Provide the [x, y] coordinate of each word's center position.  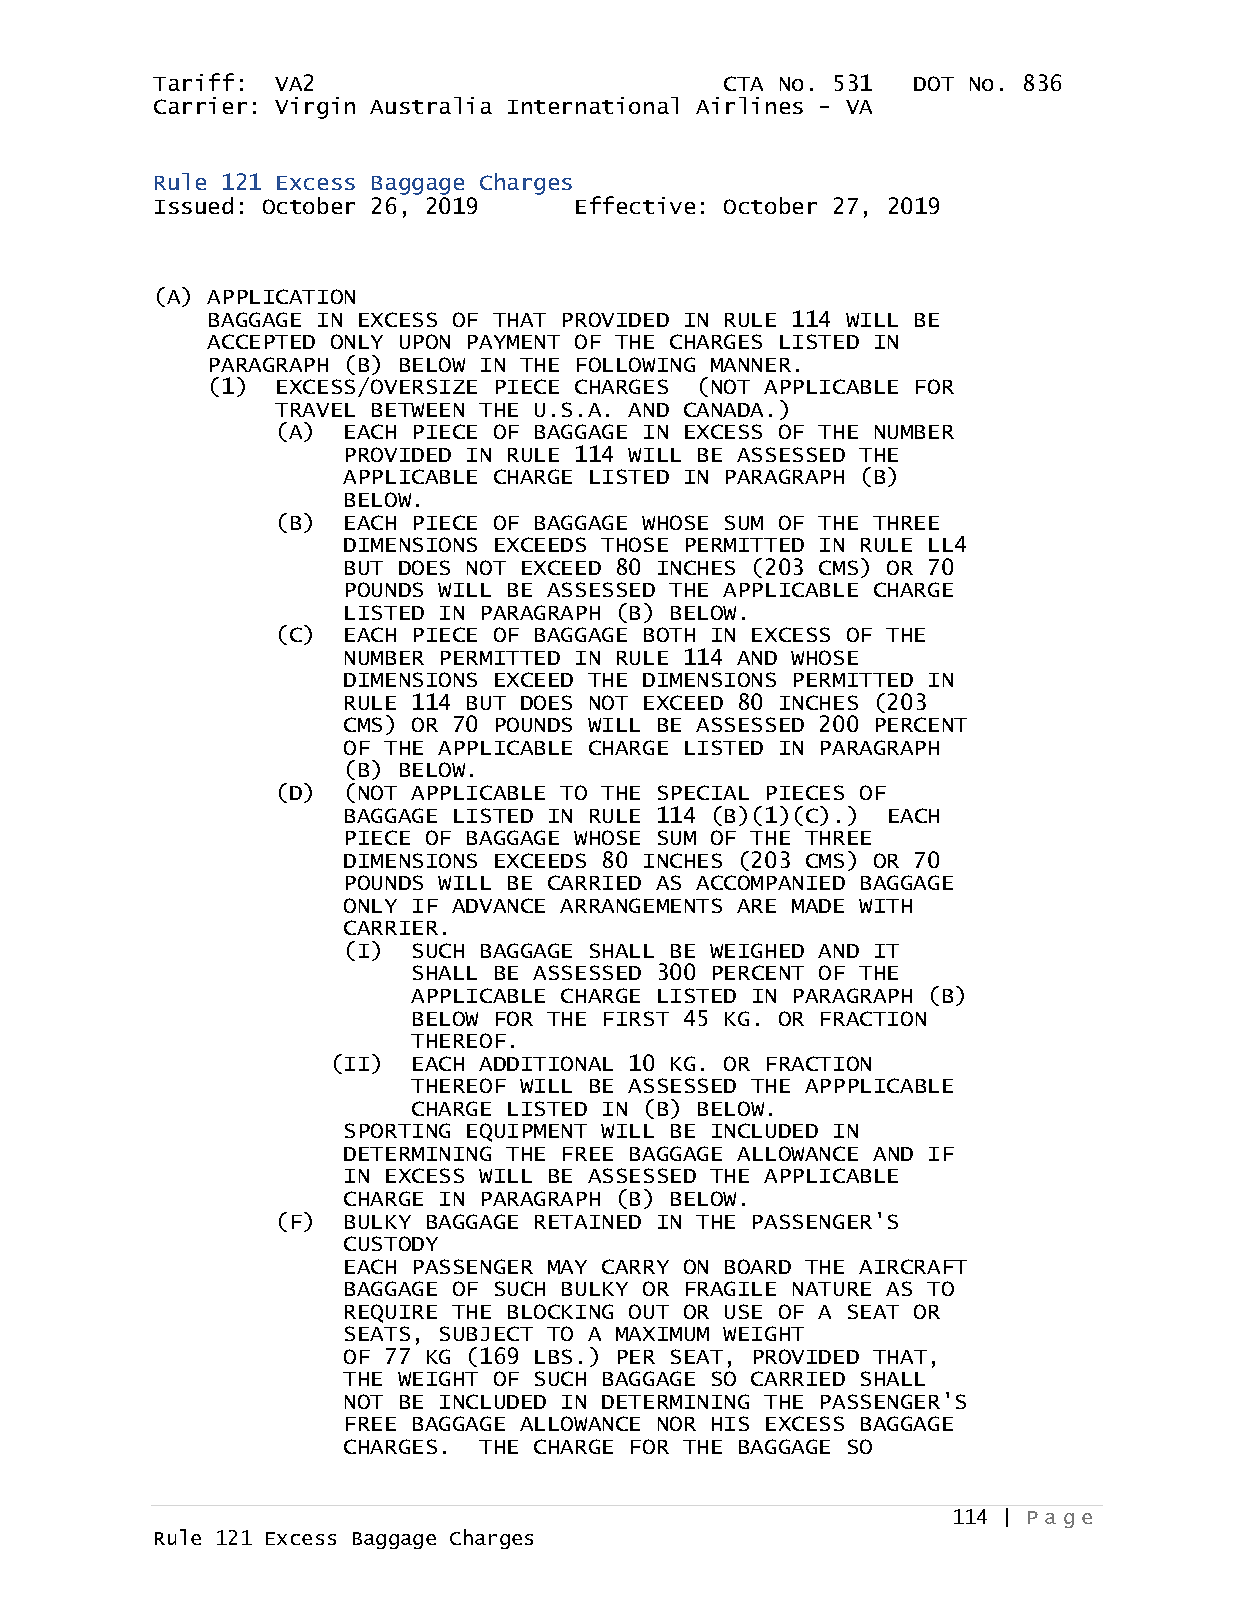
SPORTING [397, 1130]
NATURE [832, 1289]
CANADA [723, 409]
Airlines [749, 105]
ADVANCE [498, 905]
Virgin [315, 108]
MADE [818, 906]
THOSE [634, 544]
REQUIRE [391, 1313]
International [593, 105]
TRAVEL [315, 410]
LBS [553, 1356]
